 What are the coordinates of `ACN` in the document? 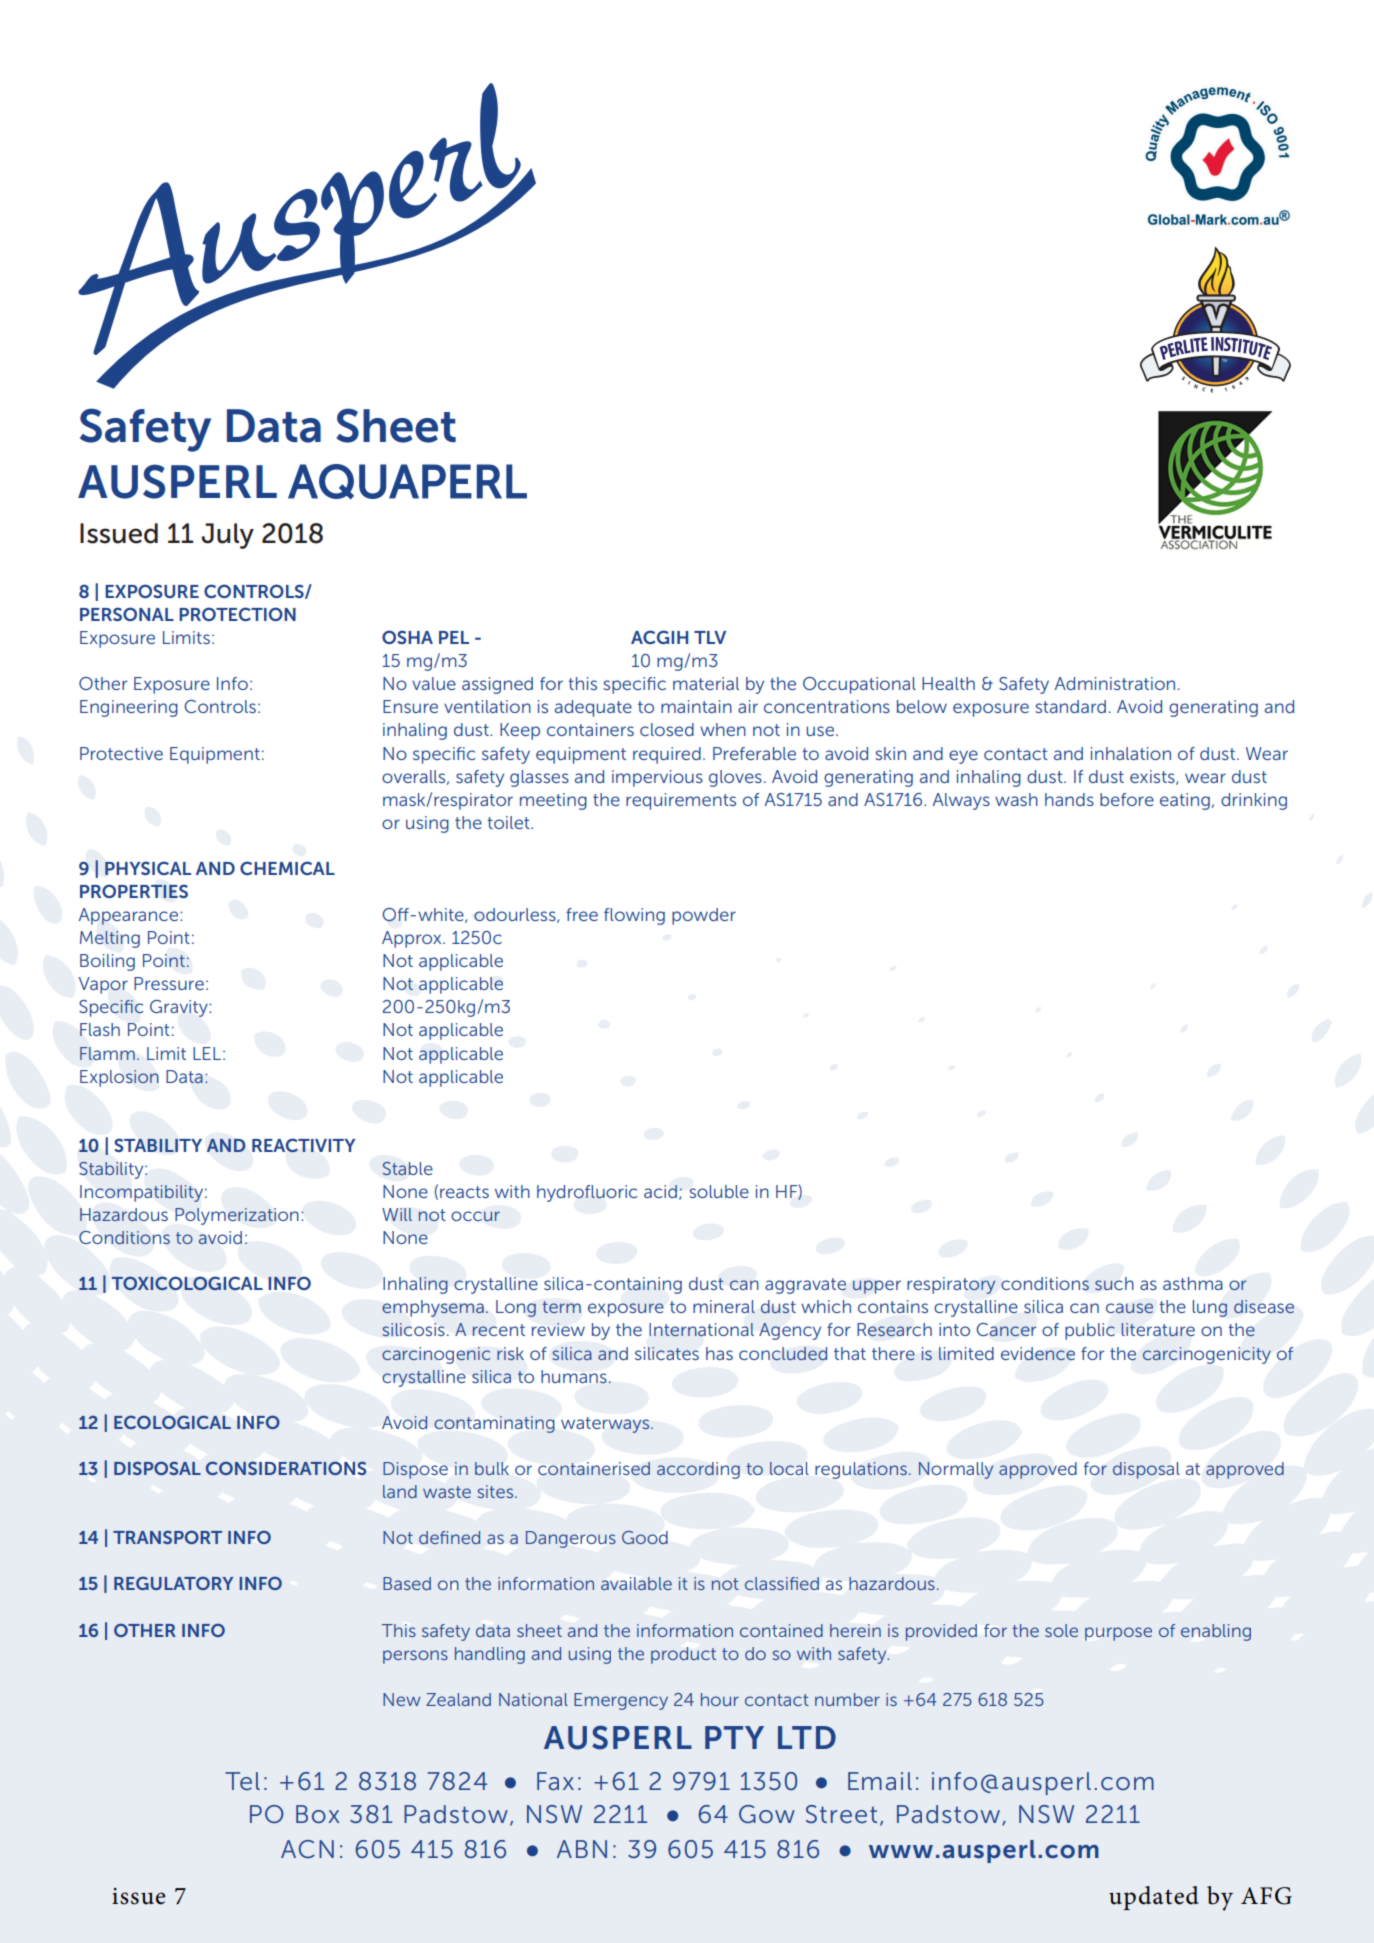 It's located at (307, 1849).
